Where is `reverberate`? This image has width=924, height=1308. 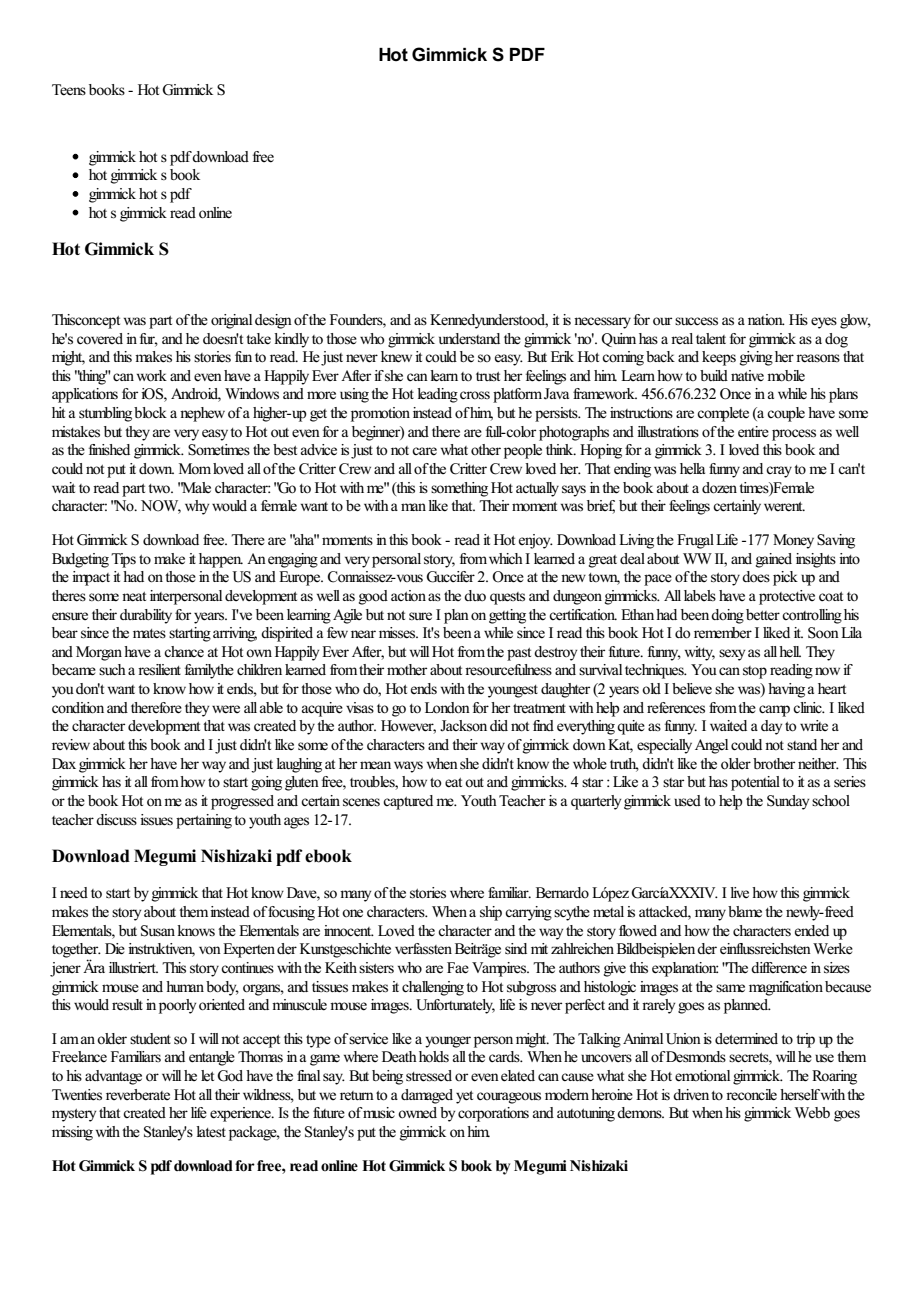
reverberate is located at coordinates (138, 1095).
